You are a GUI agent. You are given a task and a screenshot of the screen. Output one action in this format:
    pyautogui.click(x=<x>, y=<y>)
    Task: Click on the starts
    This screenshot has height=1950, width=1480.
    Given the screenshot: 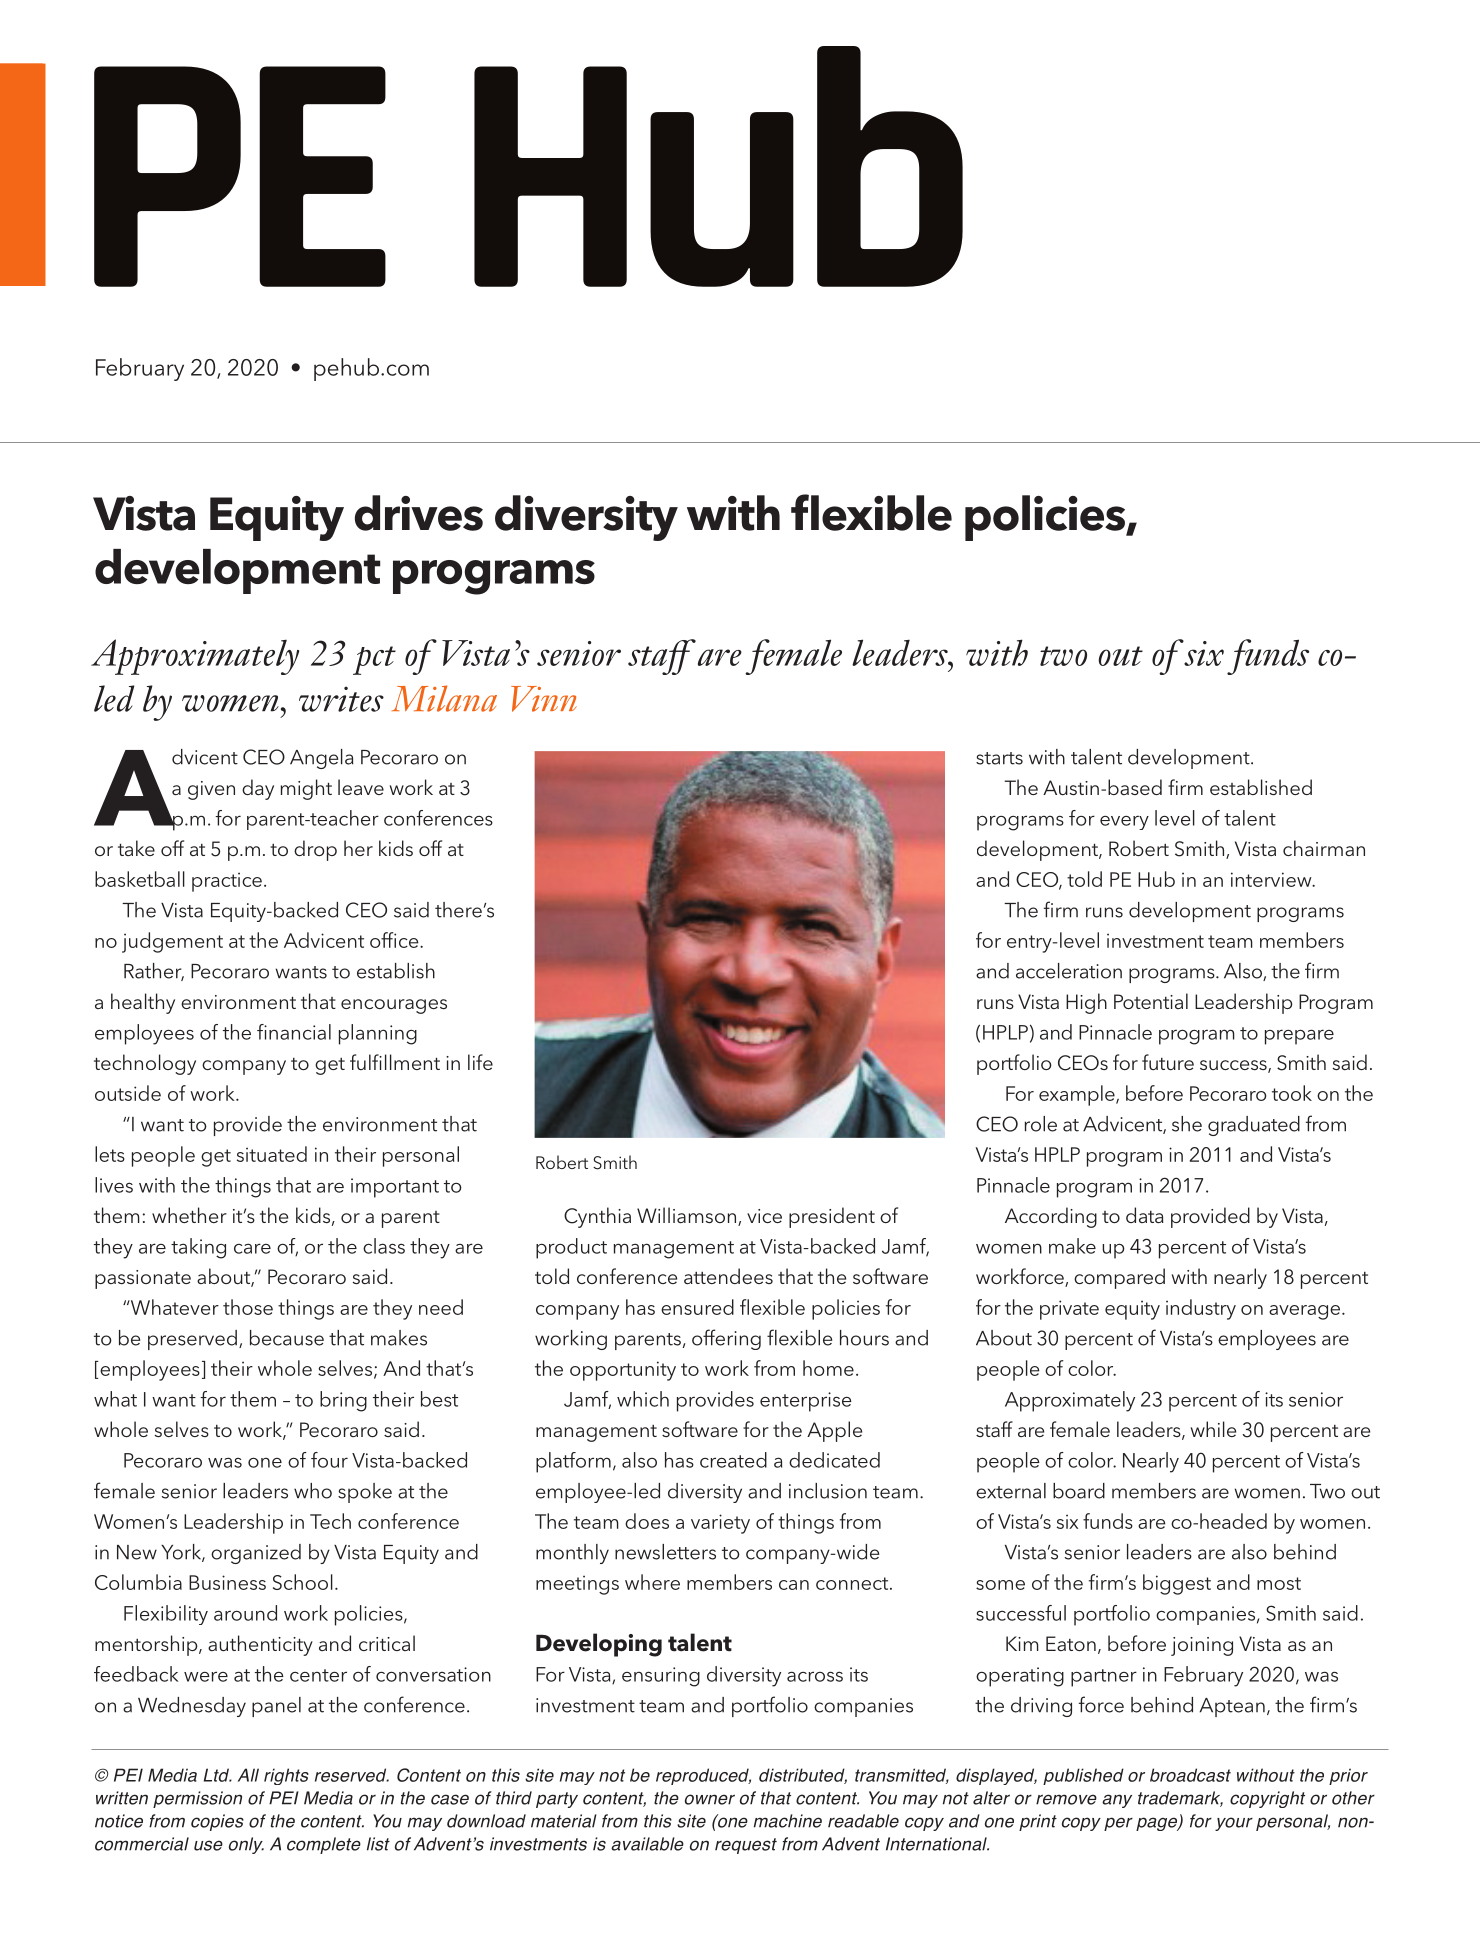 What is the action you would take?
    pyautogui.click(x=999, y=758)
